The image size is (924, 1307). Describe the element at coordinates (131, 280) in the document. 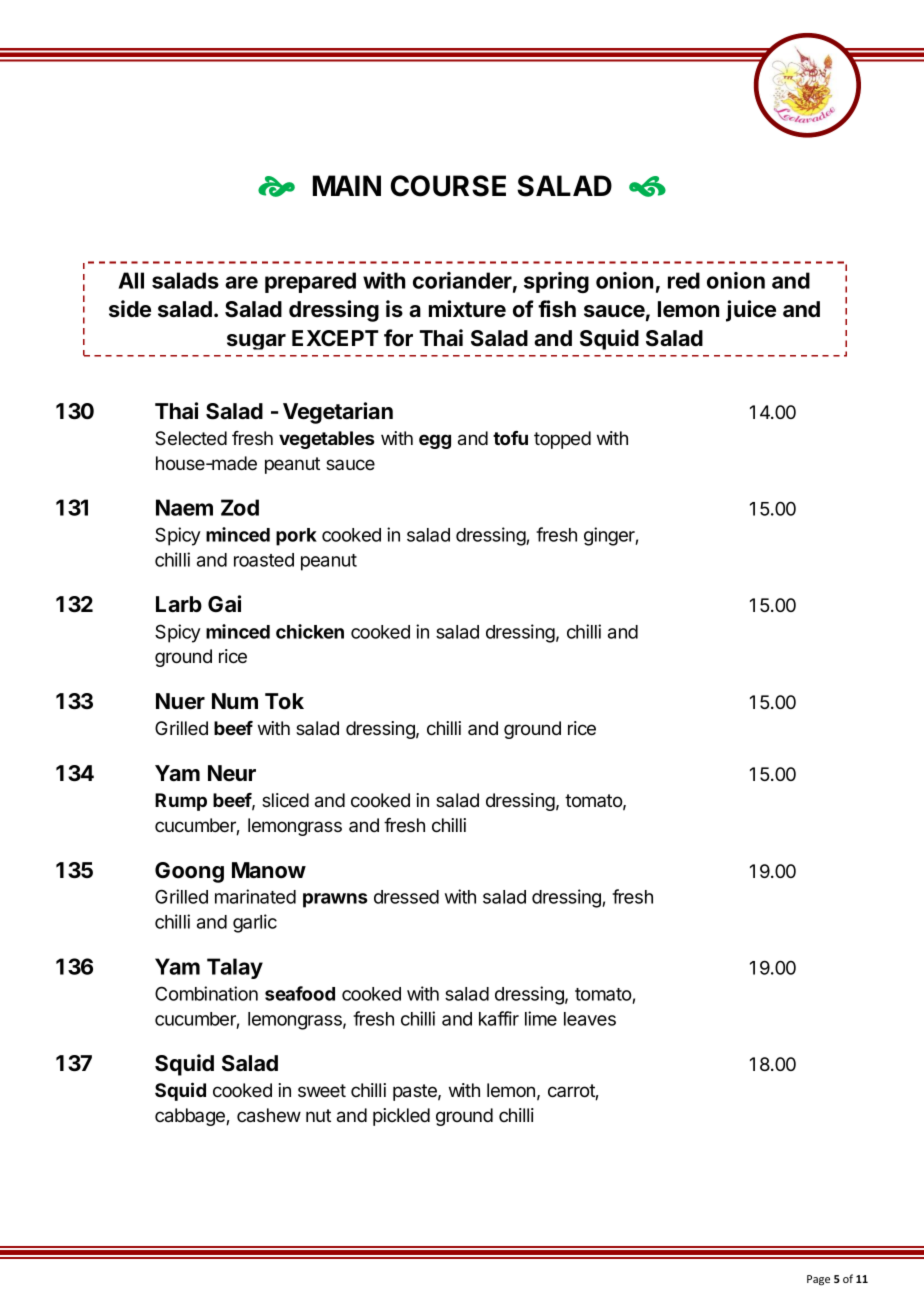

I see `All` at that location.
